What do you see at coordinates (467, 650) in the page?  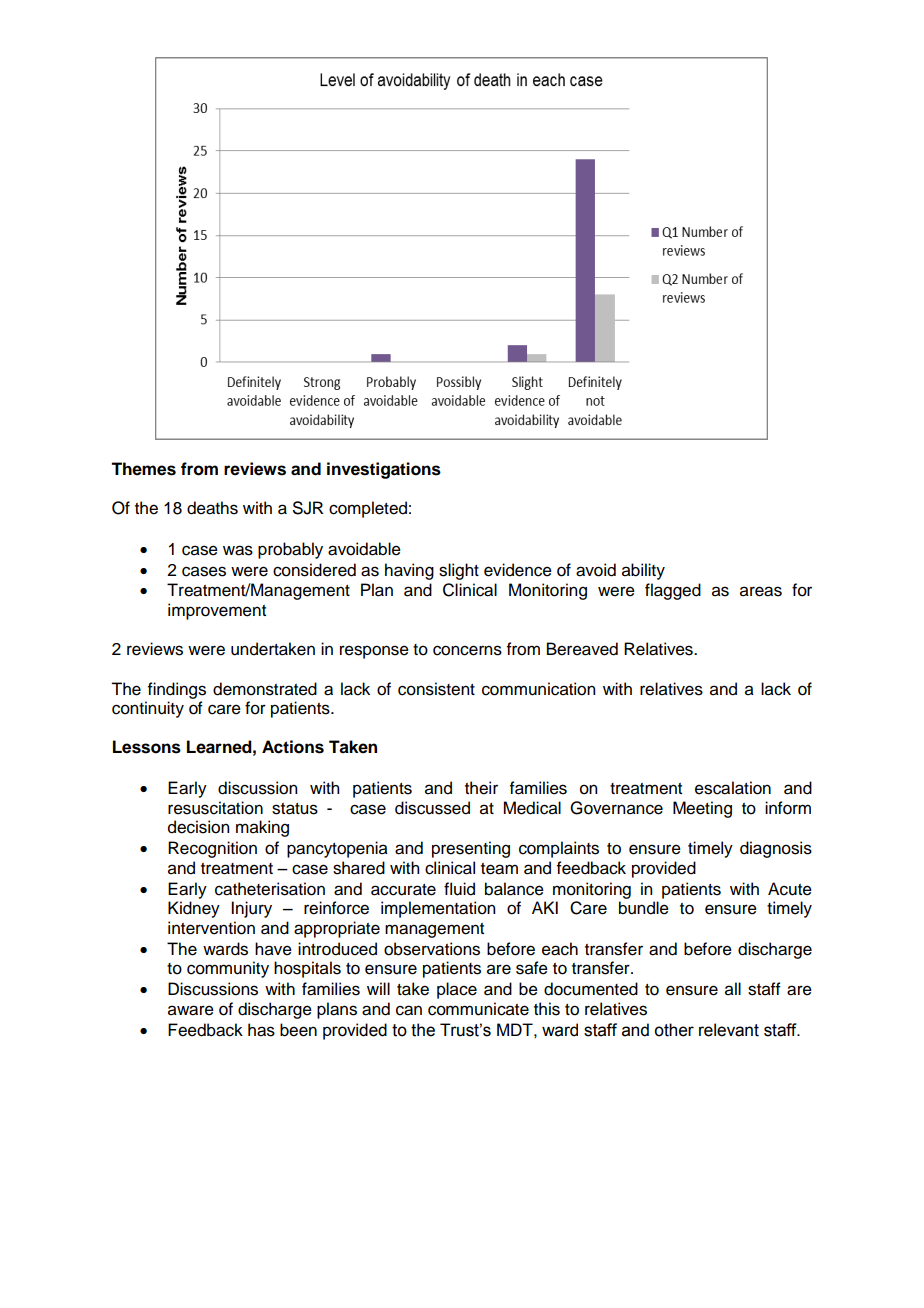 I see `concerns` at bounding box center [467, 650].
